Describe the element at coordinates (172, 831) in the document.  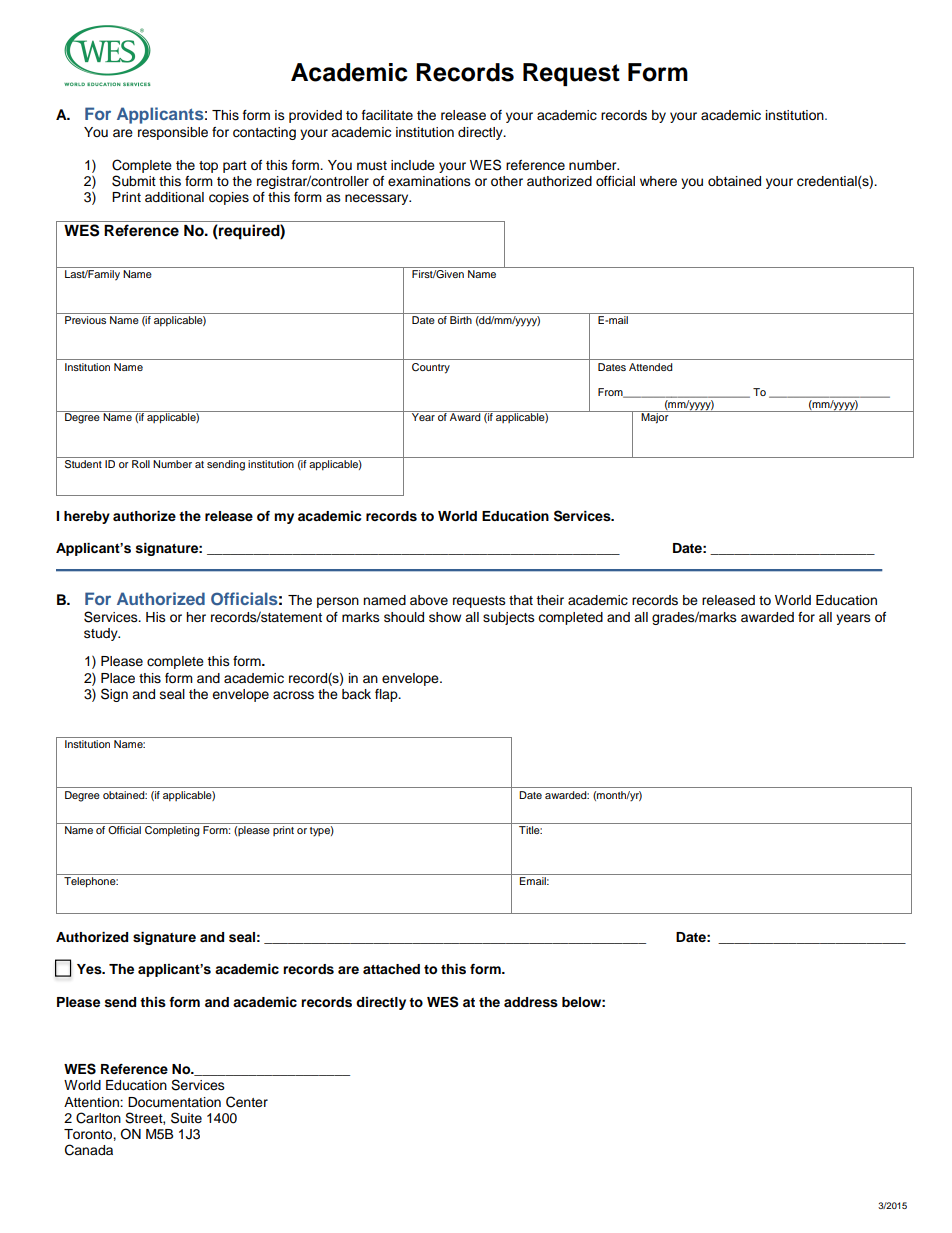
I see `Completing` at that location.
